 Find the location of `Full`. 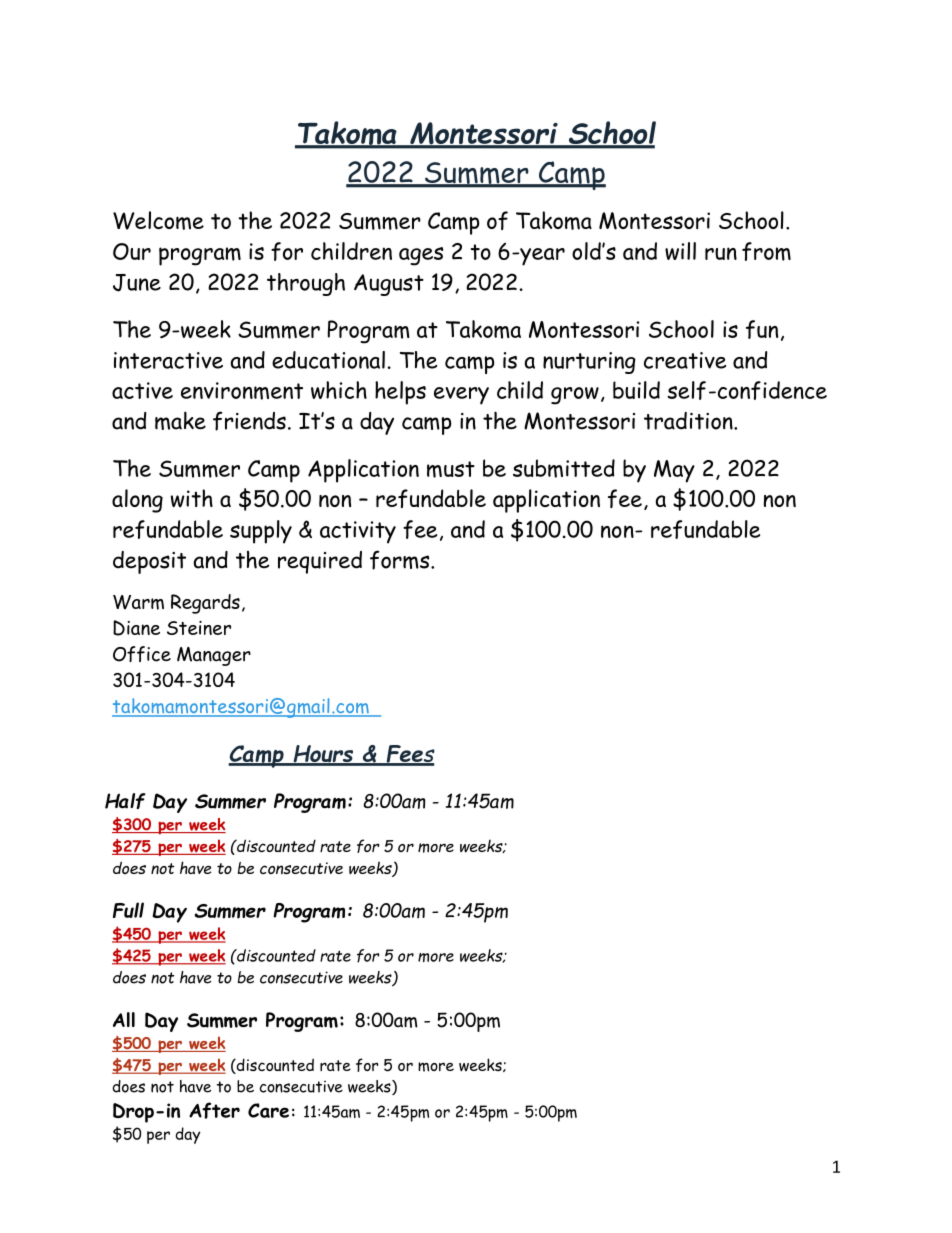

Full is located at coordinates (128, 910).
